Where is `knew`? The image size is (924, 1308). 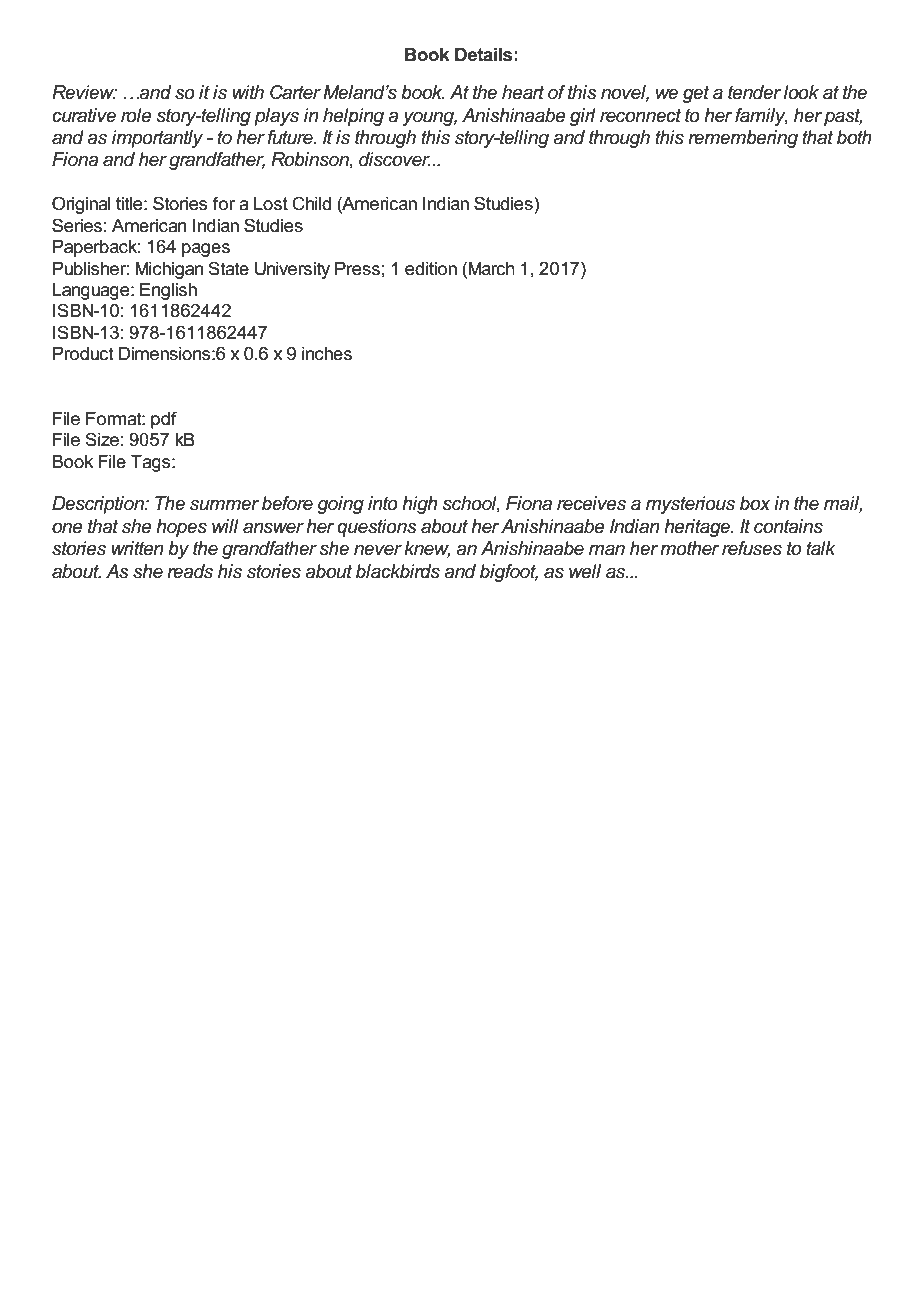 knew is located at coordinates (427, 549).
